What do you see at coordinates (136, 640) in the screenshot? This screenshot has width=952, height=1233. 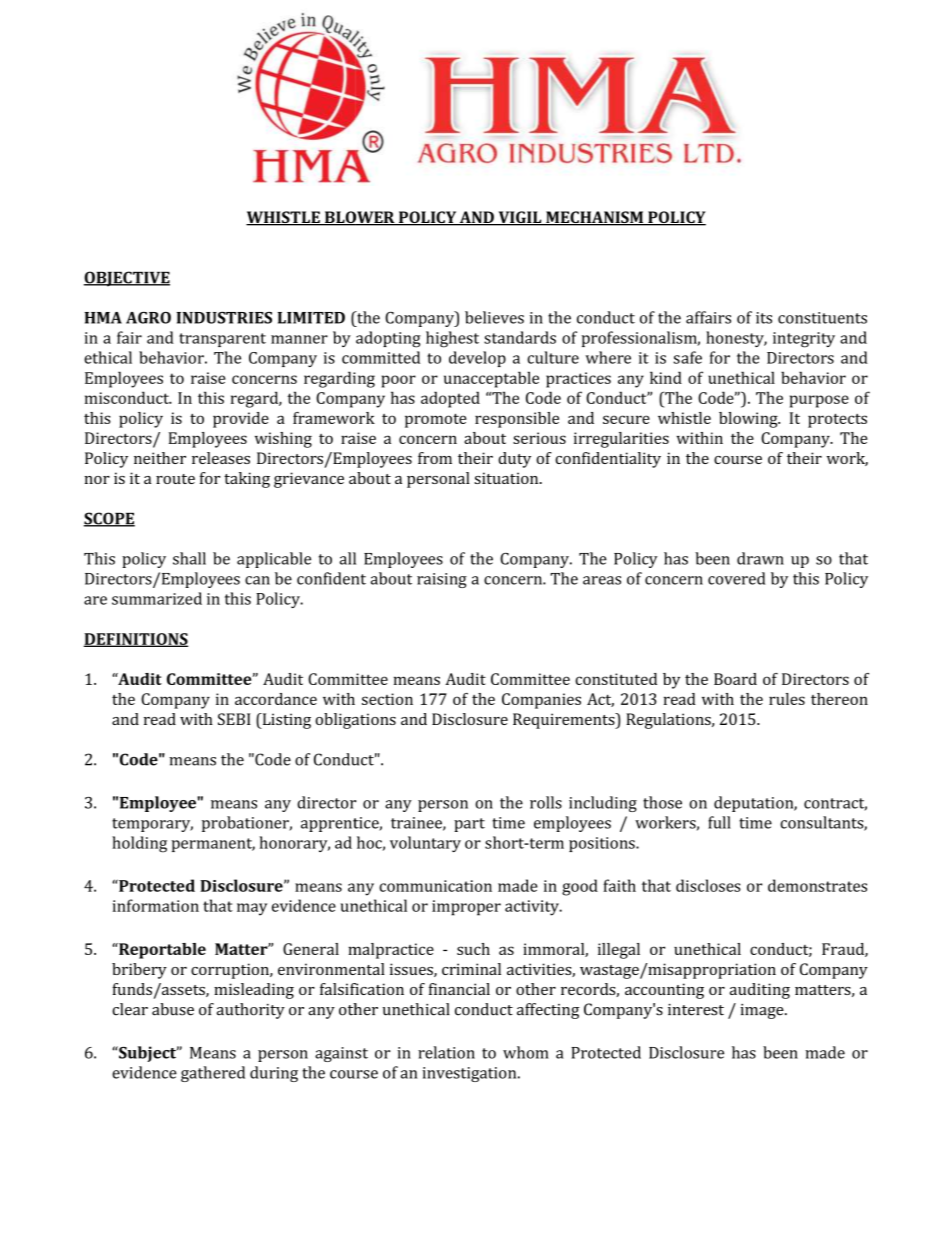 I see `DEFINITIONS` at bounding box center [136, 640].
